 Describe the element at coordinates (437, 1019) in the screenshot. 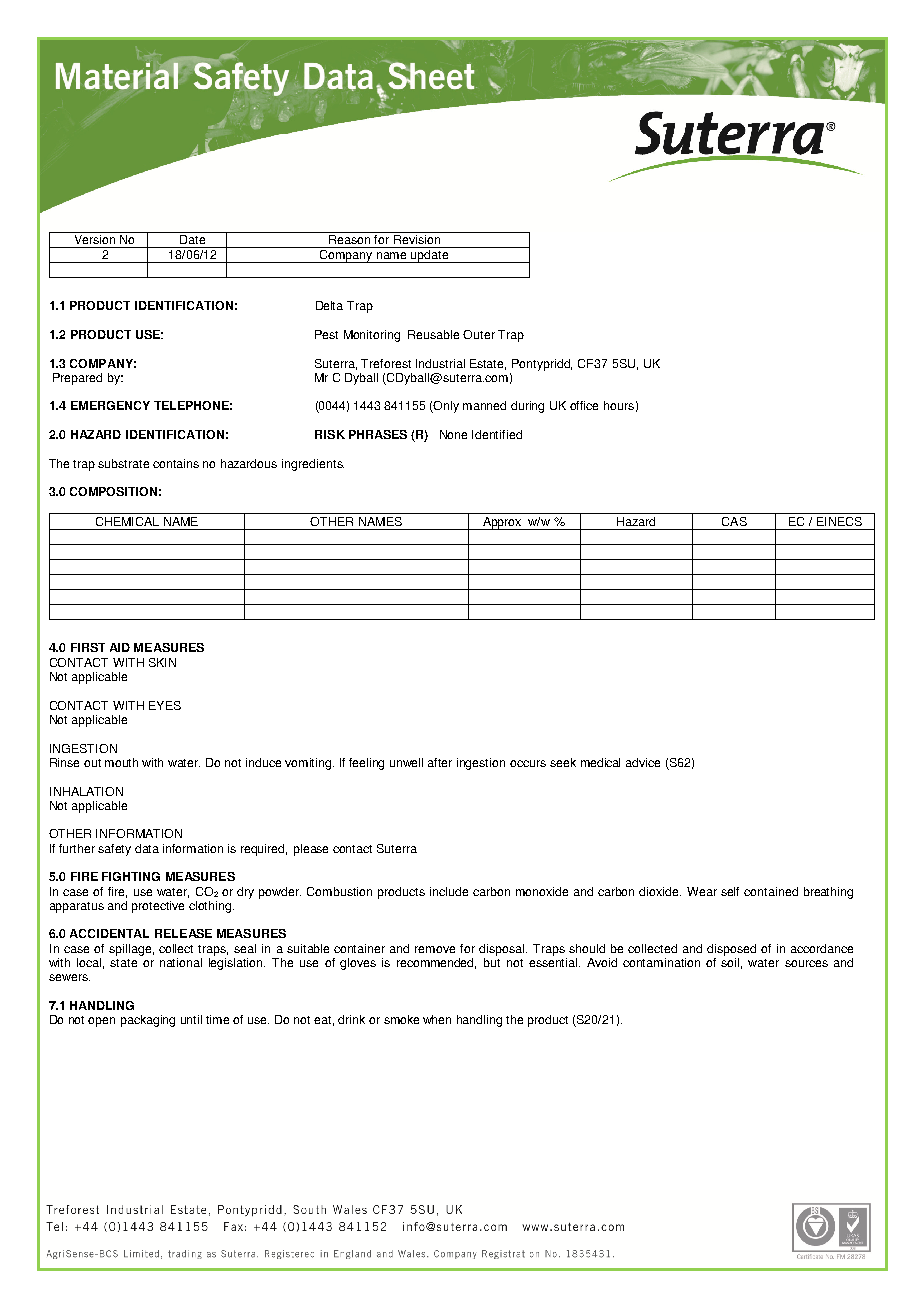

I see `when` at that location.
